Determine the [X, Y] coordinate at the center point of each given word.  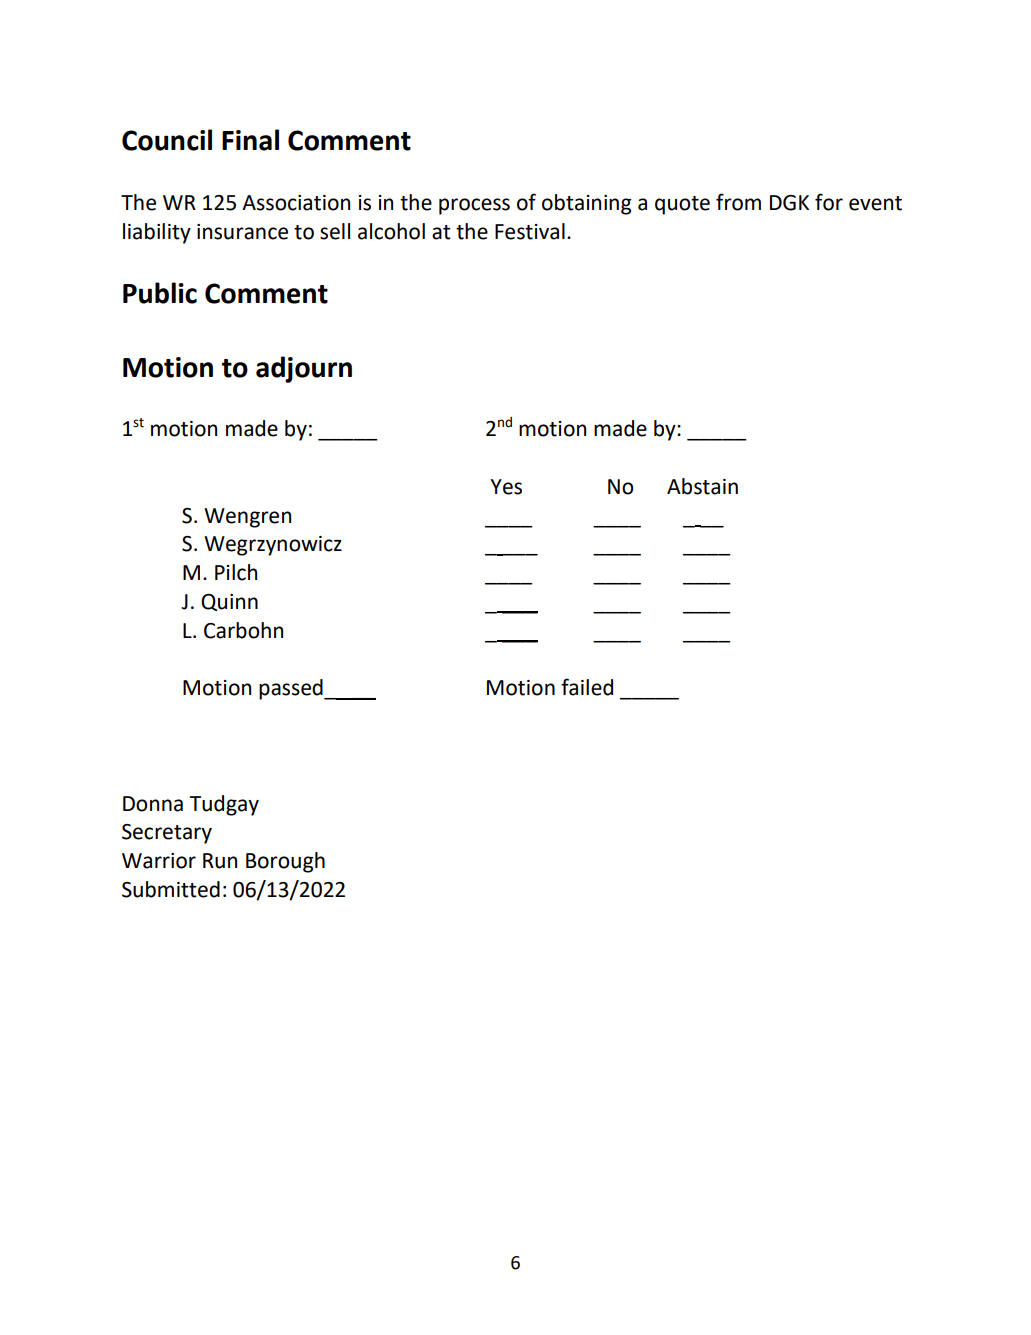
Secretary [167, 834]
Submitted [171, 889]
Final [250, 140]
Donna [153, 804]
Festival [530, 231]
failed [587, 687]
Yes [506, 487]
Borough [285, 862]
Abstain [702, 486]
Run [220, 861]
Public [160, 293]
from [738, 202]
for [829, 202]
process [474, 206]
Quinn [229, 602]
